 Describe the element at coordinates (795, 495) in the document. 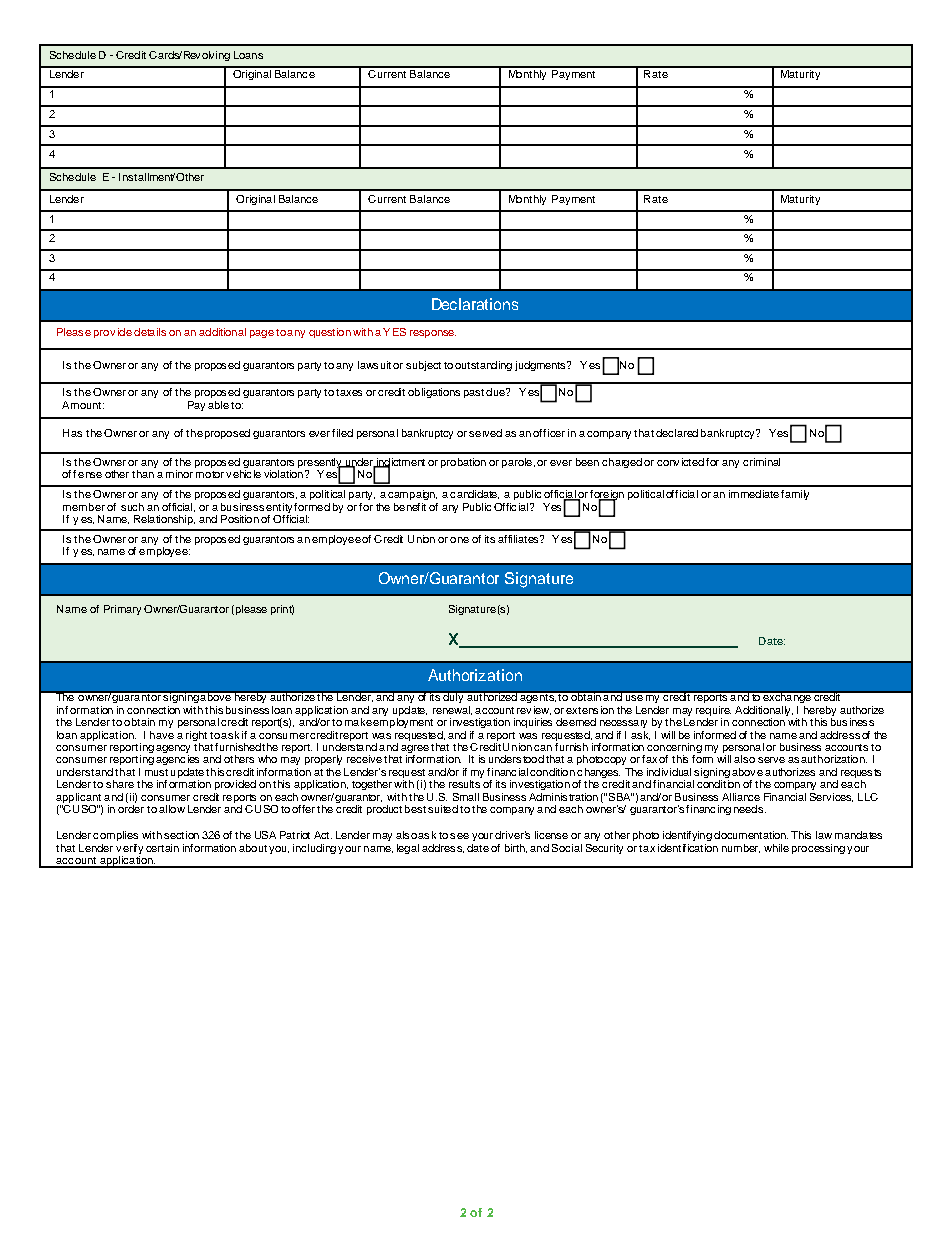

I see `family` at that location.
